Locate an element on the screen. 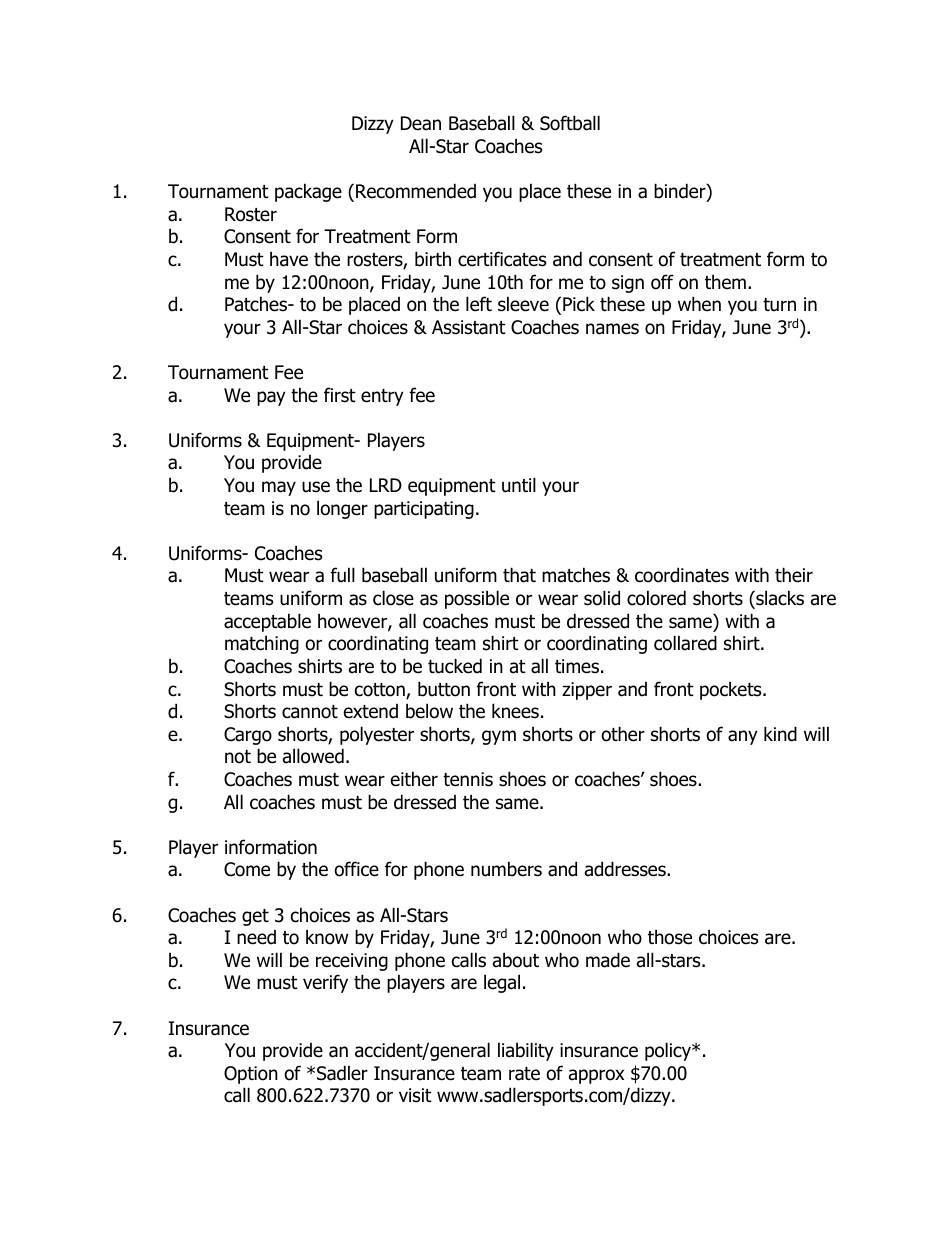 This screenshot has height=1233, width=952. them is located at coordinates (725, 282).
